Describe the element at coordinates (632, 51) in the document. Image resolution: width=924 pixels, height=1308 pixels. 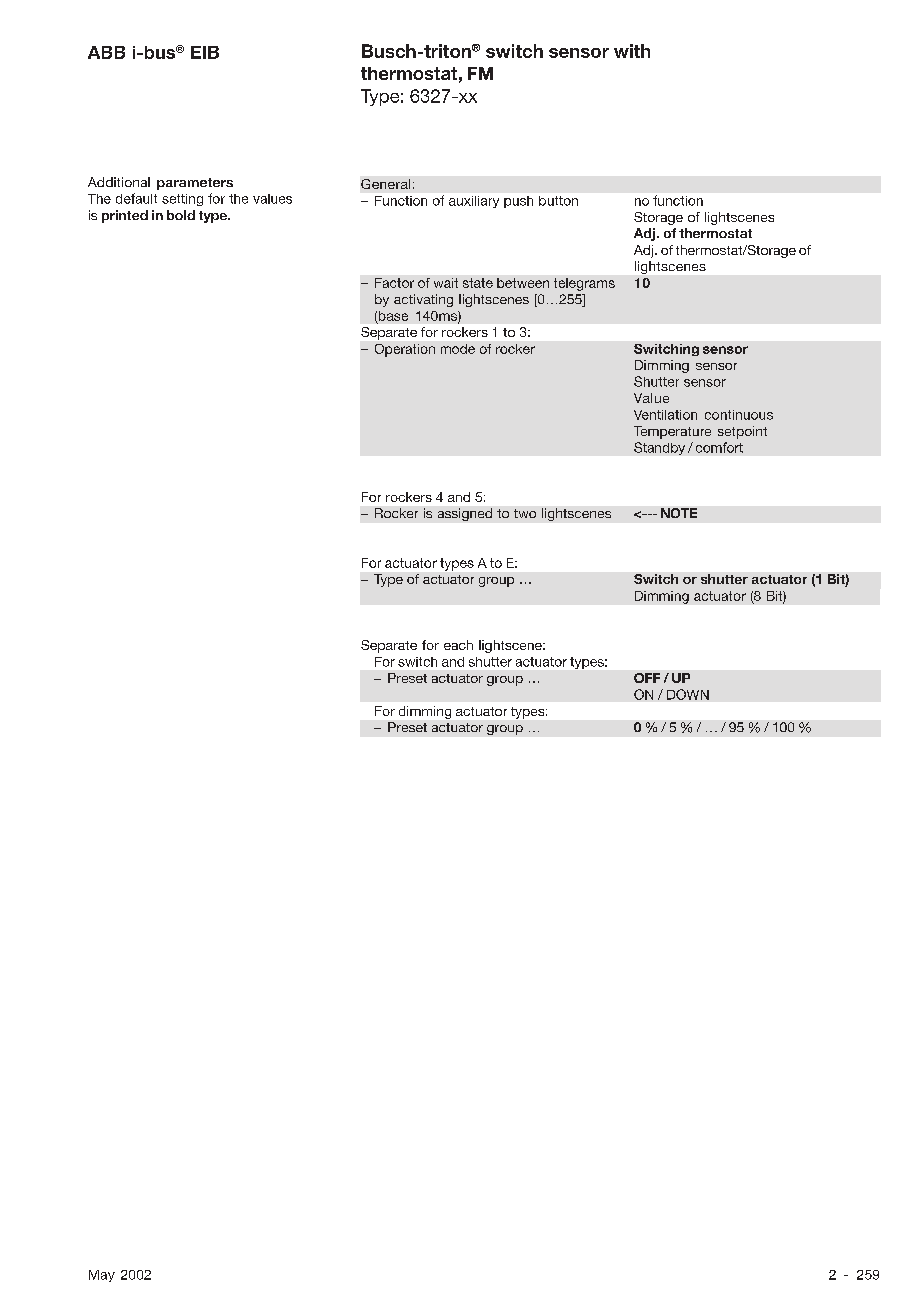
I see `with` at that location.
